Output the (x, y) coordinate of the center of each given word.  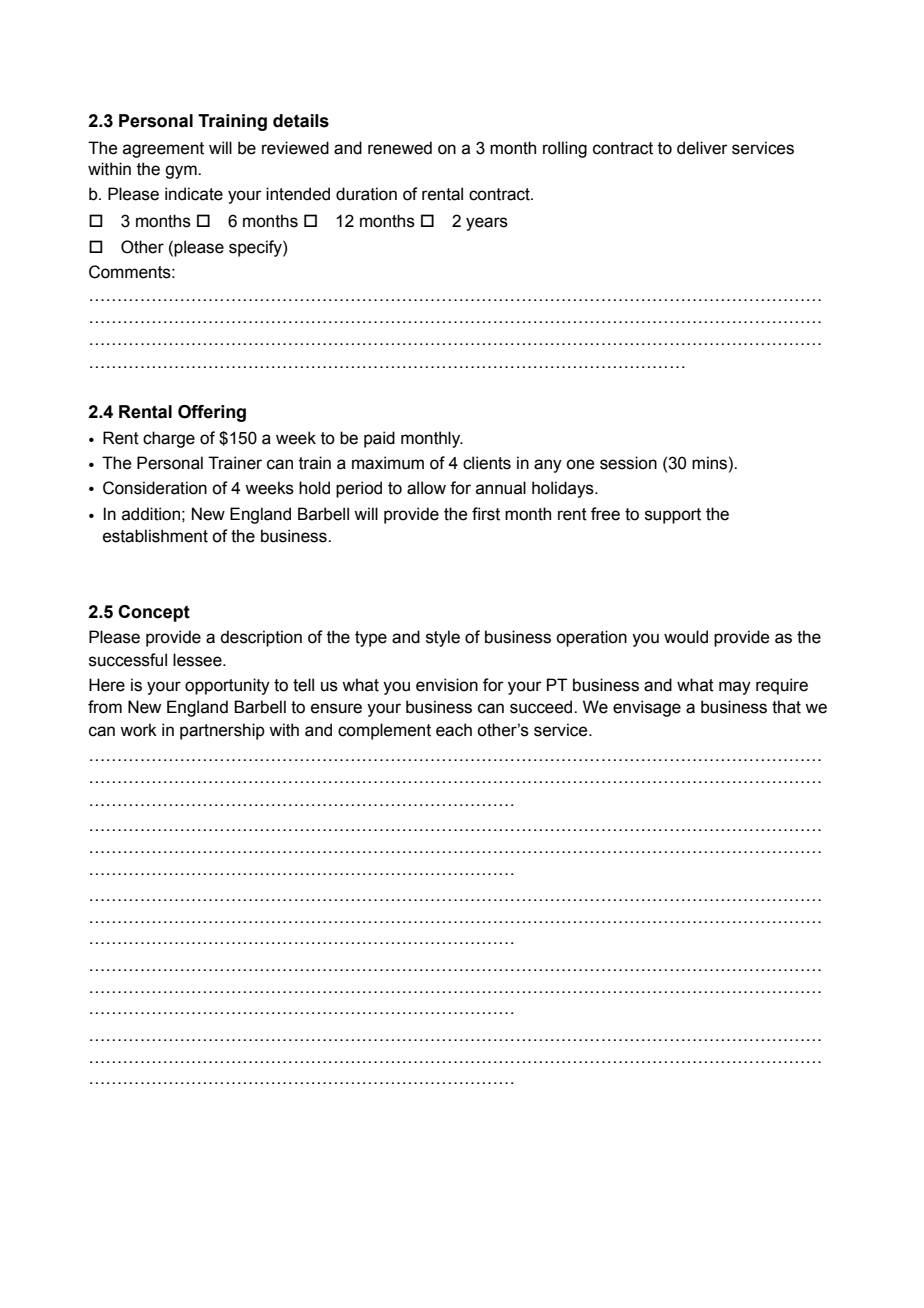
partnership (222, 731)
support (673, 516)
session (628, 463)
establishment (155, 536)
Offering (212, 413)
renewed (400, 148)
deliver (702, 148)
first (486, 514)
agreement (163, 150)
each (454, 730)
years (487, 224)
